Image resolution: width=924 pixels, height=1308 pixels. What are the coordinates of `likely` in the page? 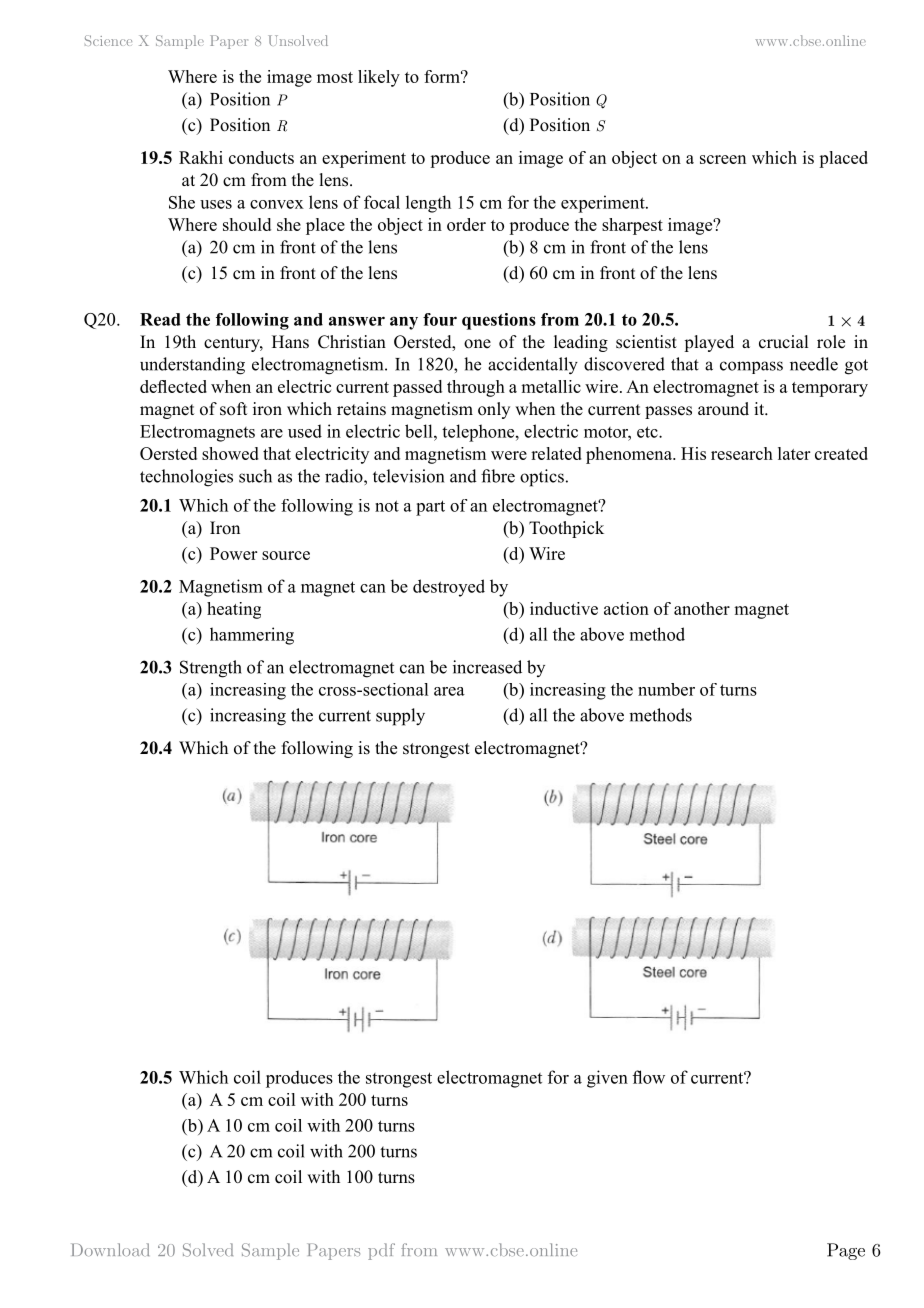 It's located at (379, 78).
